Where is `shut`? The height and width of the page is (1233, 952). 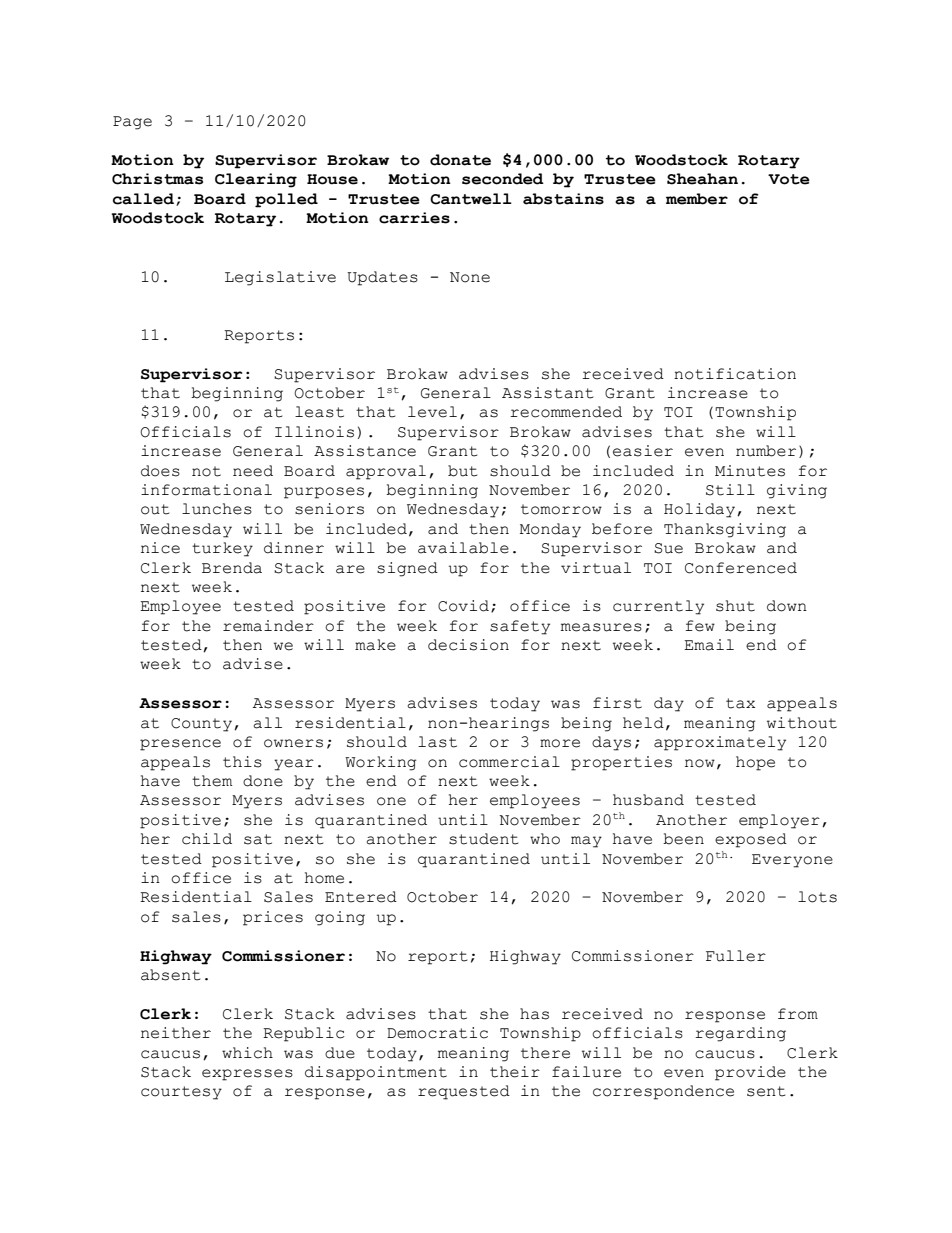
shut is located at coordinates (735, 606).
